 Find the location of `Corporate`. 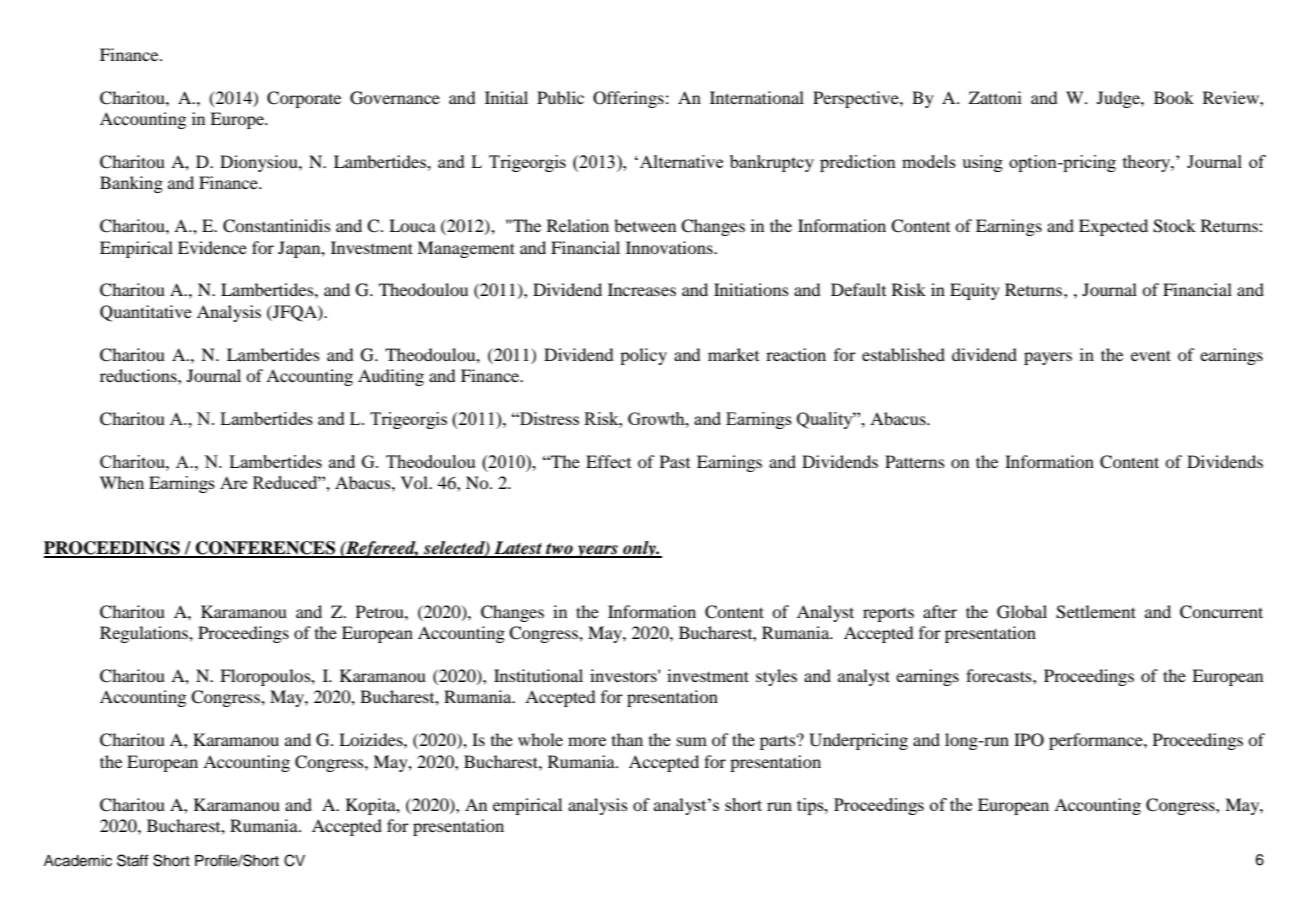

Corporate is located at coordinates (304, 99).
